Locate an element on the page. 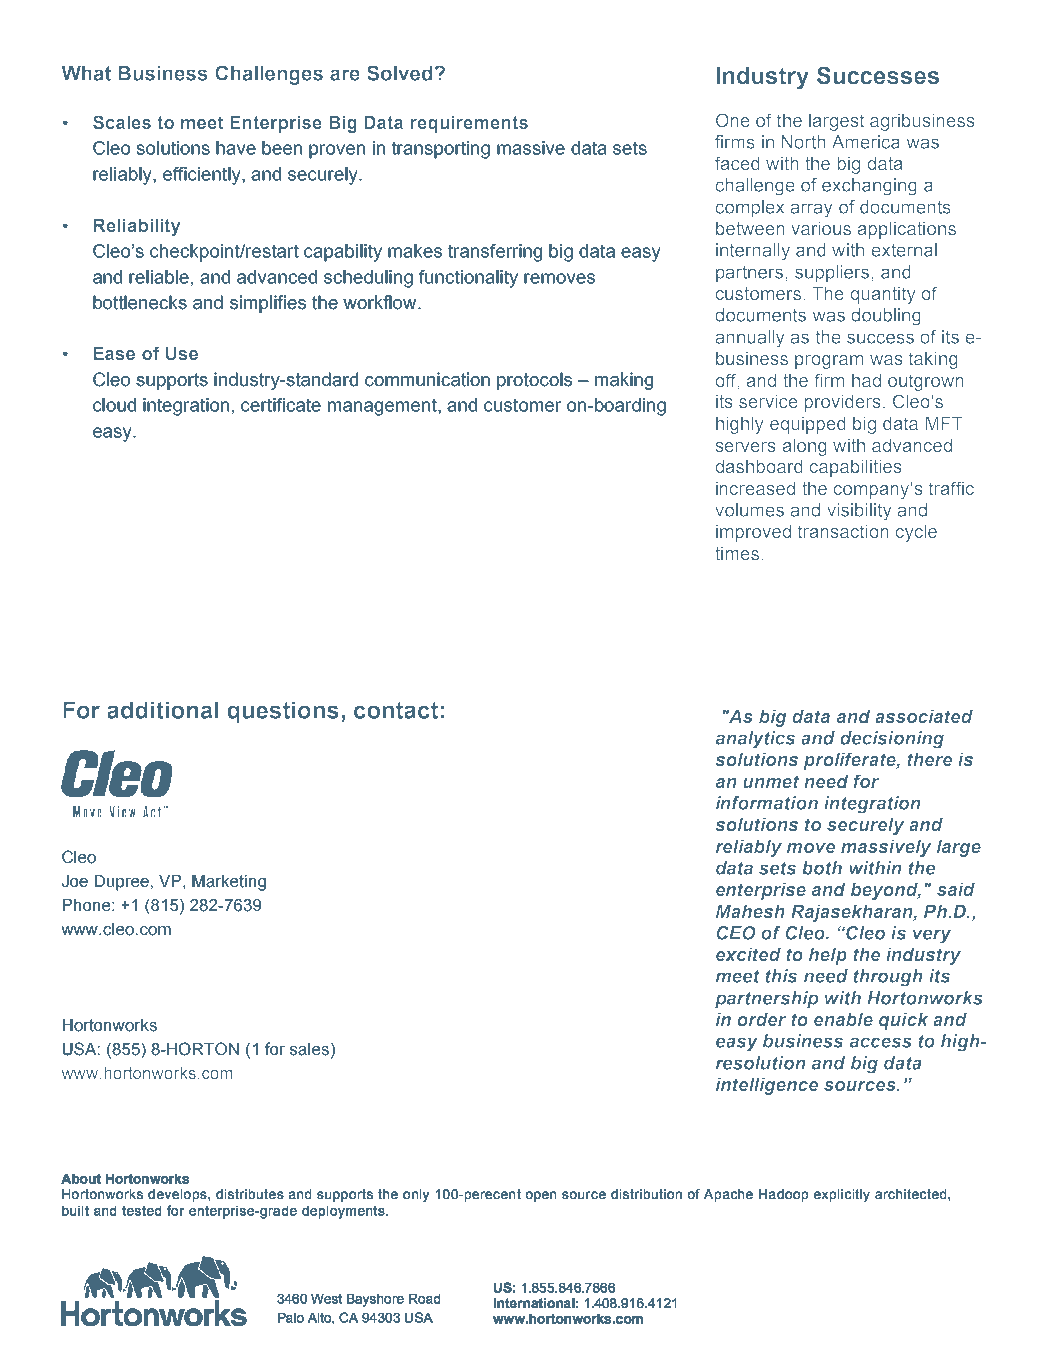 This document has width=1048, height=1356. tested is located at coordinates (141, 1211).
